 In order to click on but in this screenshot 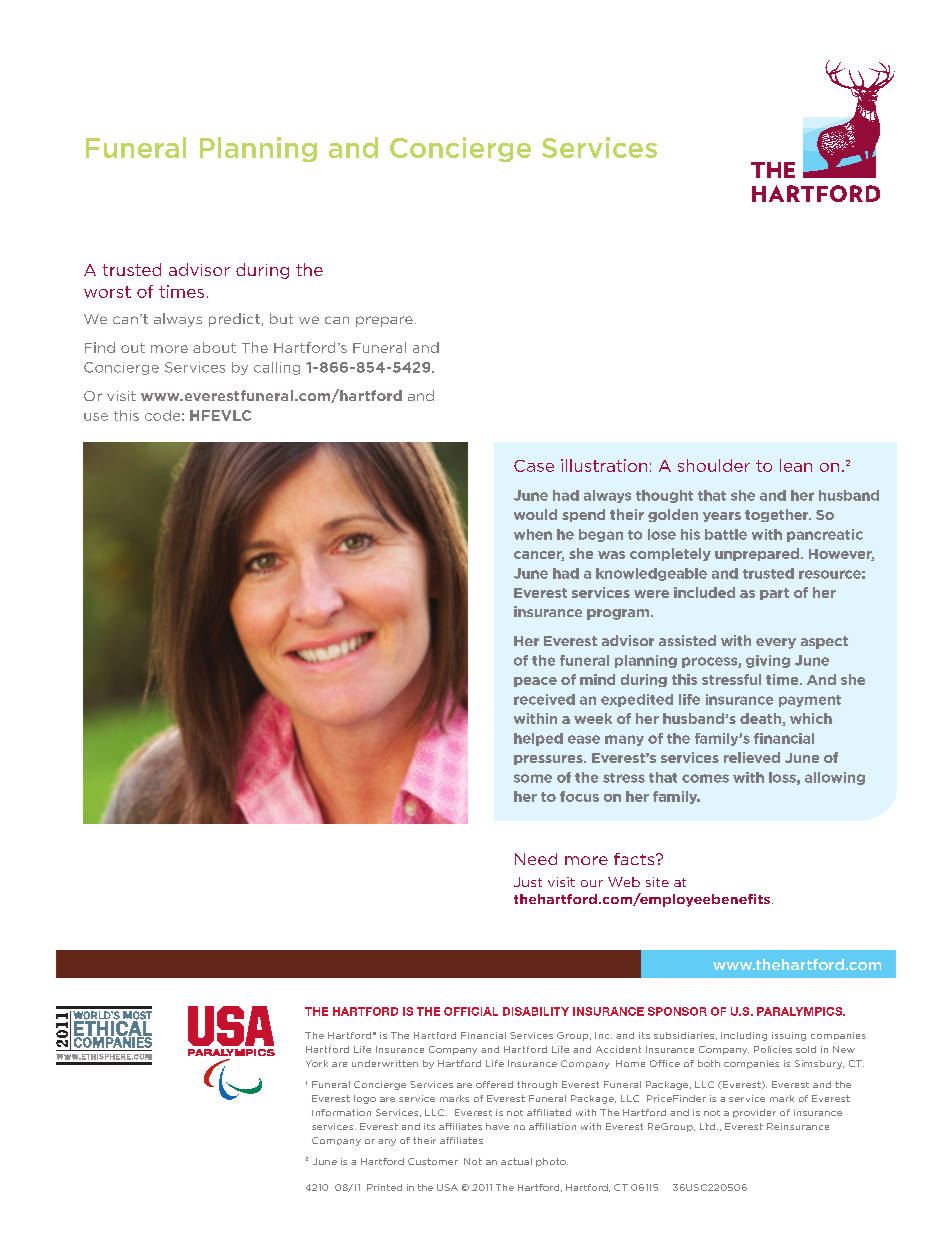, I will do `click(281, 318)`.
